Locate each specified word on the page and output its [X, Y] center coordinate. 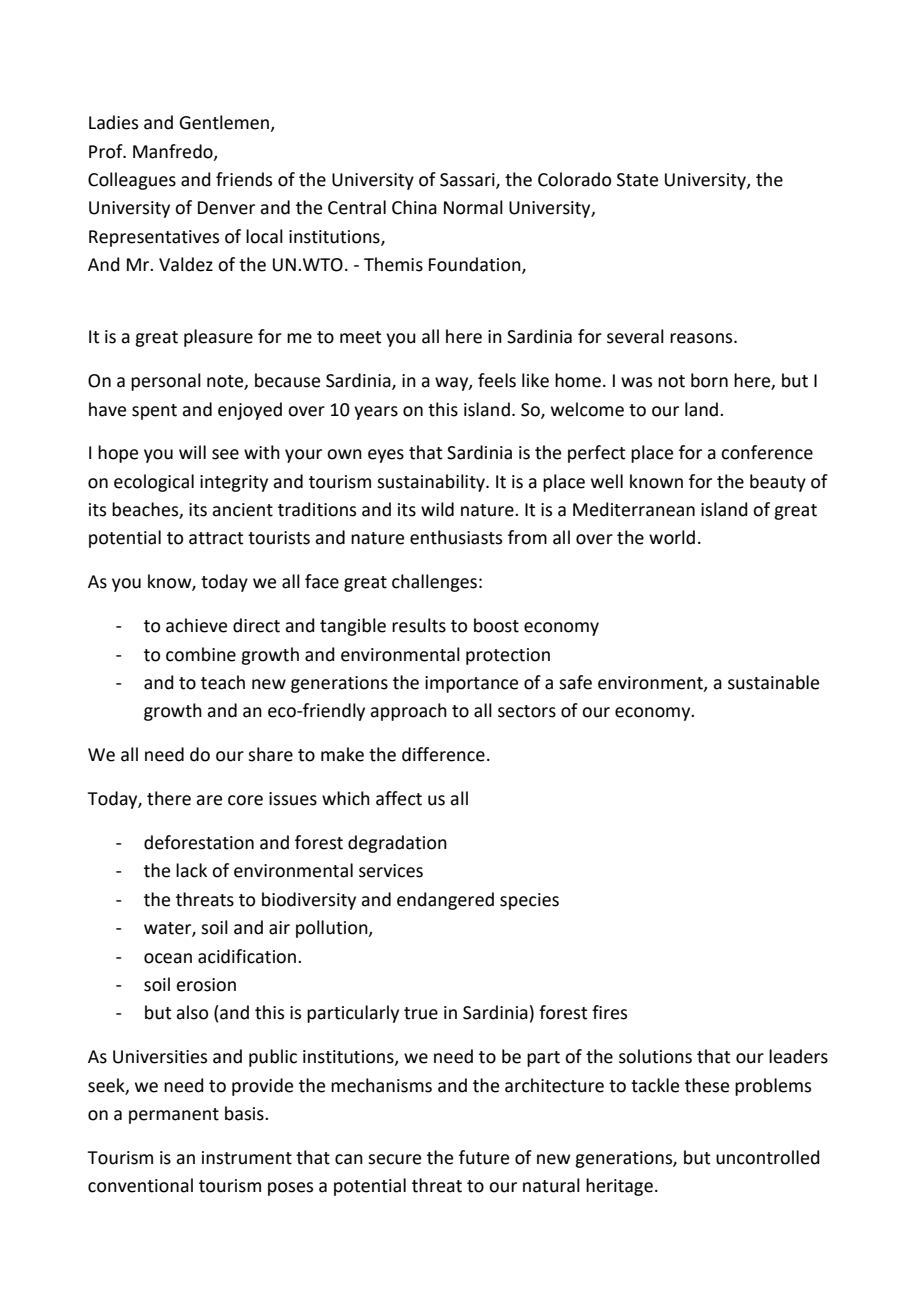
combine [201, 654]
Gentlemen [225, 123]
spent [154, 412]
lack [191, 870]
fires [609, 1012]
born [709, 380]
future [484, 1157]
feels [497, 380]
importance [471, 684]
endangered [445, 901]
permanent [174, 1116]
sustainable [773, 682]
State [637, 180]
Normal [473, 207]
